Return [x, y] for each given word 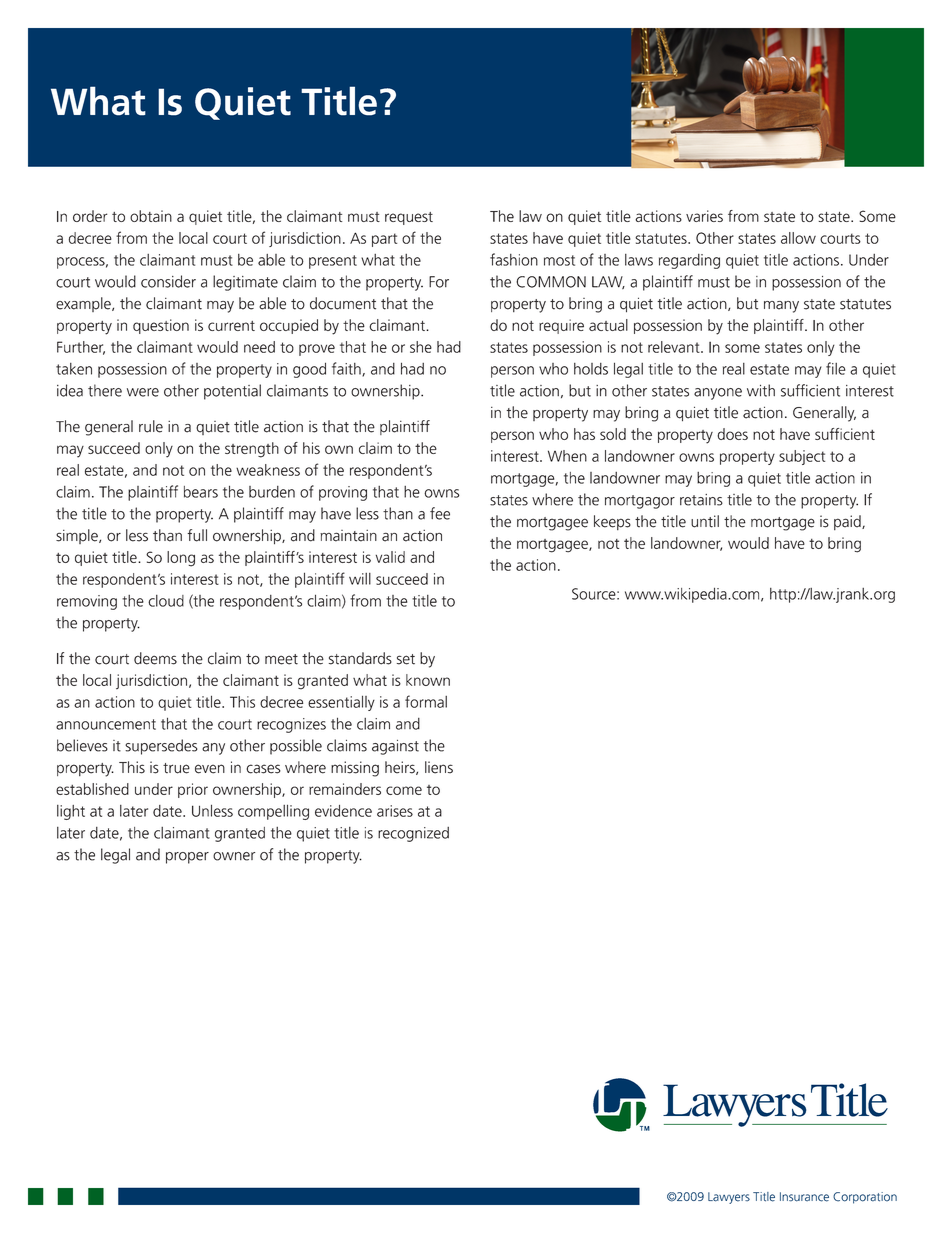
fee [440, 513]
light [71, 812]
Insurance [804, 1197]
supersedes [161, 747]
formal [426, 701]
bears [201, 492]
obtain [151, 216]
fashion [514, 259]
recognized [413, 834]
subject [802, 457]
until [705, 521]
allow [798, 238]
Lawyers [729, 1198]
